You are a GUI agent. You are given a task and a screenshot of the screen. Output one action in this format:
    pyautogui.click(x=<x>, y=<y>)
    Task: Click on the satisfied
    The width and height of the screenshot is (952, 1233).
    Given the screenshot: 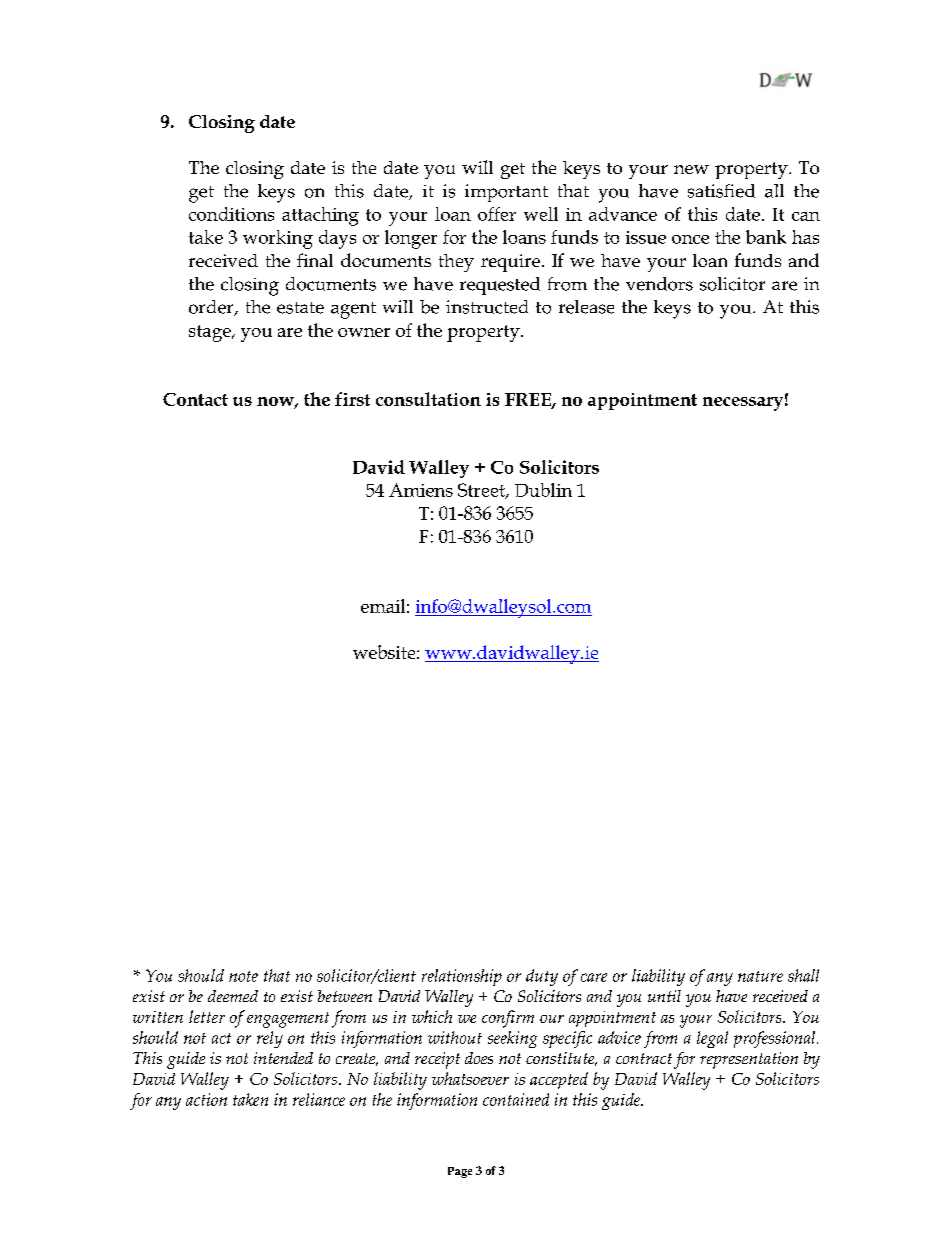 What is the action you would take?
    pyautogui.click(x=721, y=191)
